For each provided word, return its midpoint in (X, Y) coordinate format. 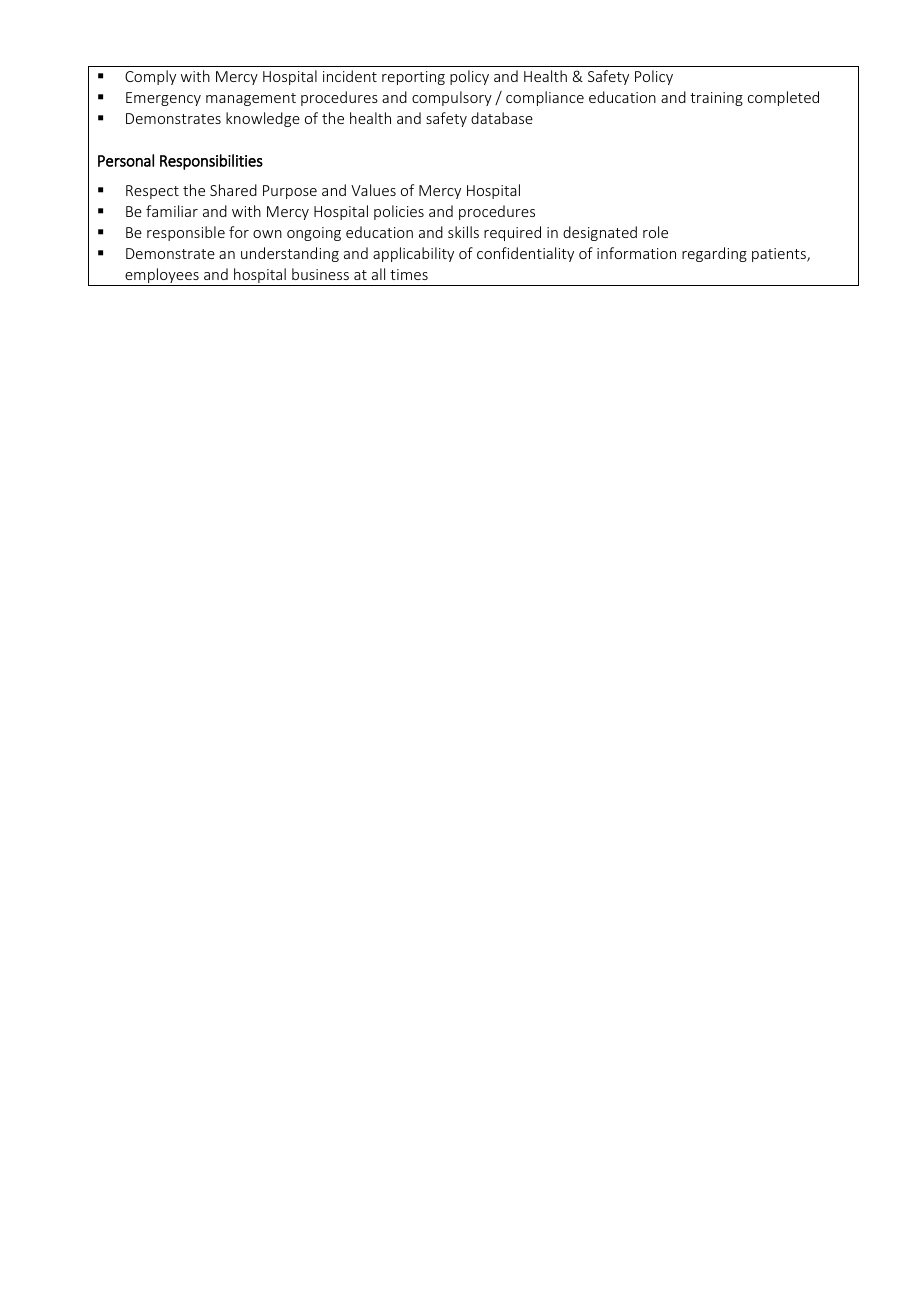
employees (162, 277)
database (502, 118)
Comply (150, 77)
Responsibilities (211, 162)
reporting (413, 78)
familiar (172, 211)
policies (399, 212)
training (716, 99)
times (409, 274)
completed (783, 98)
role (655, 232)
